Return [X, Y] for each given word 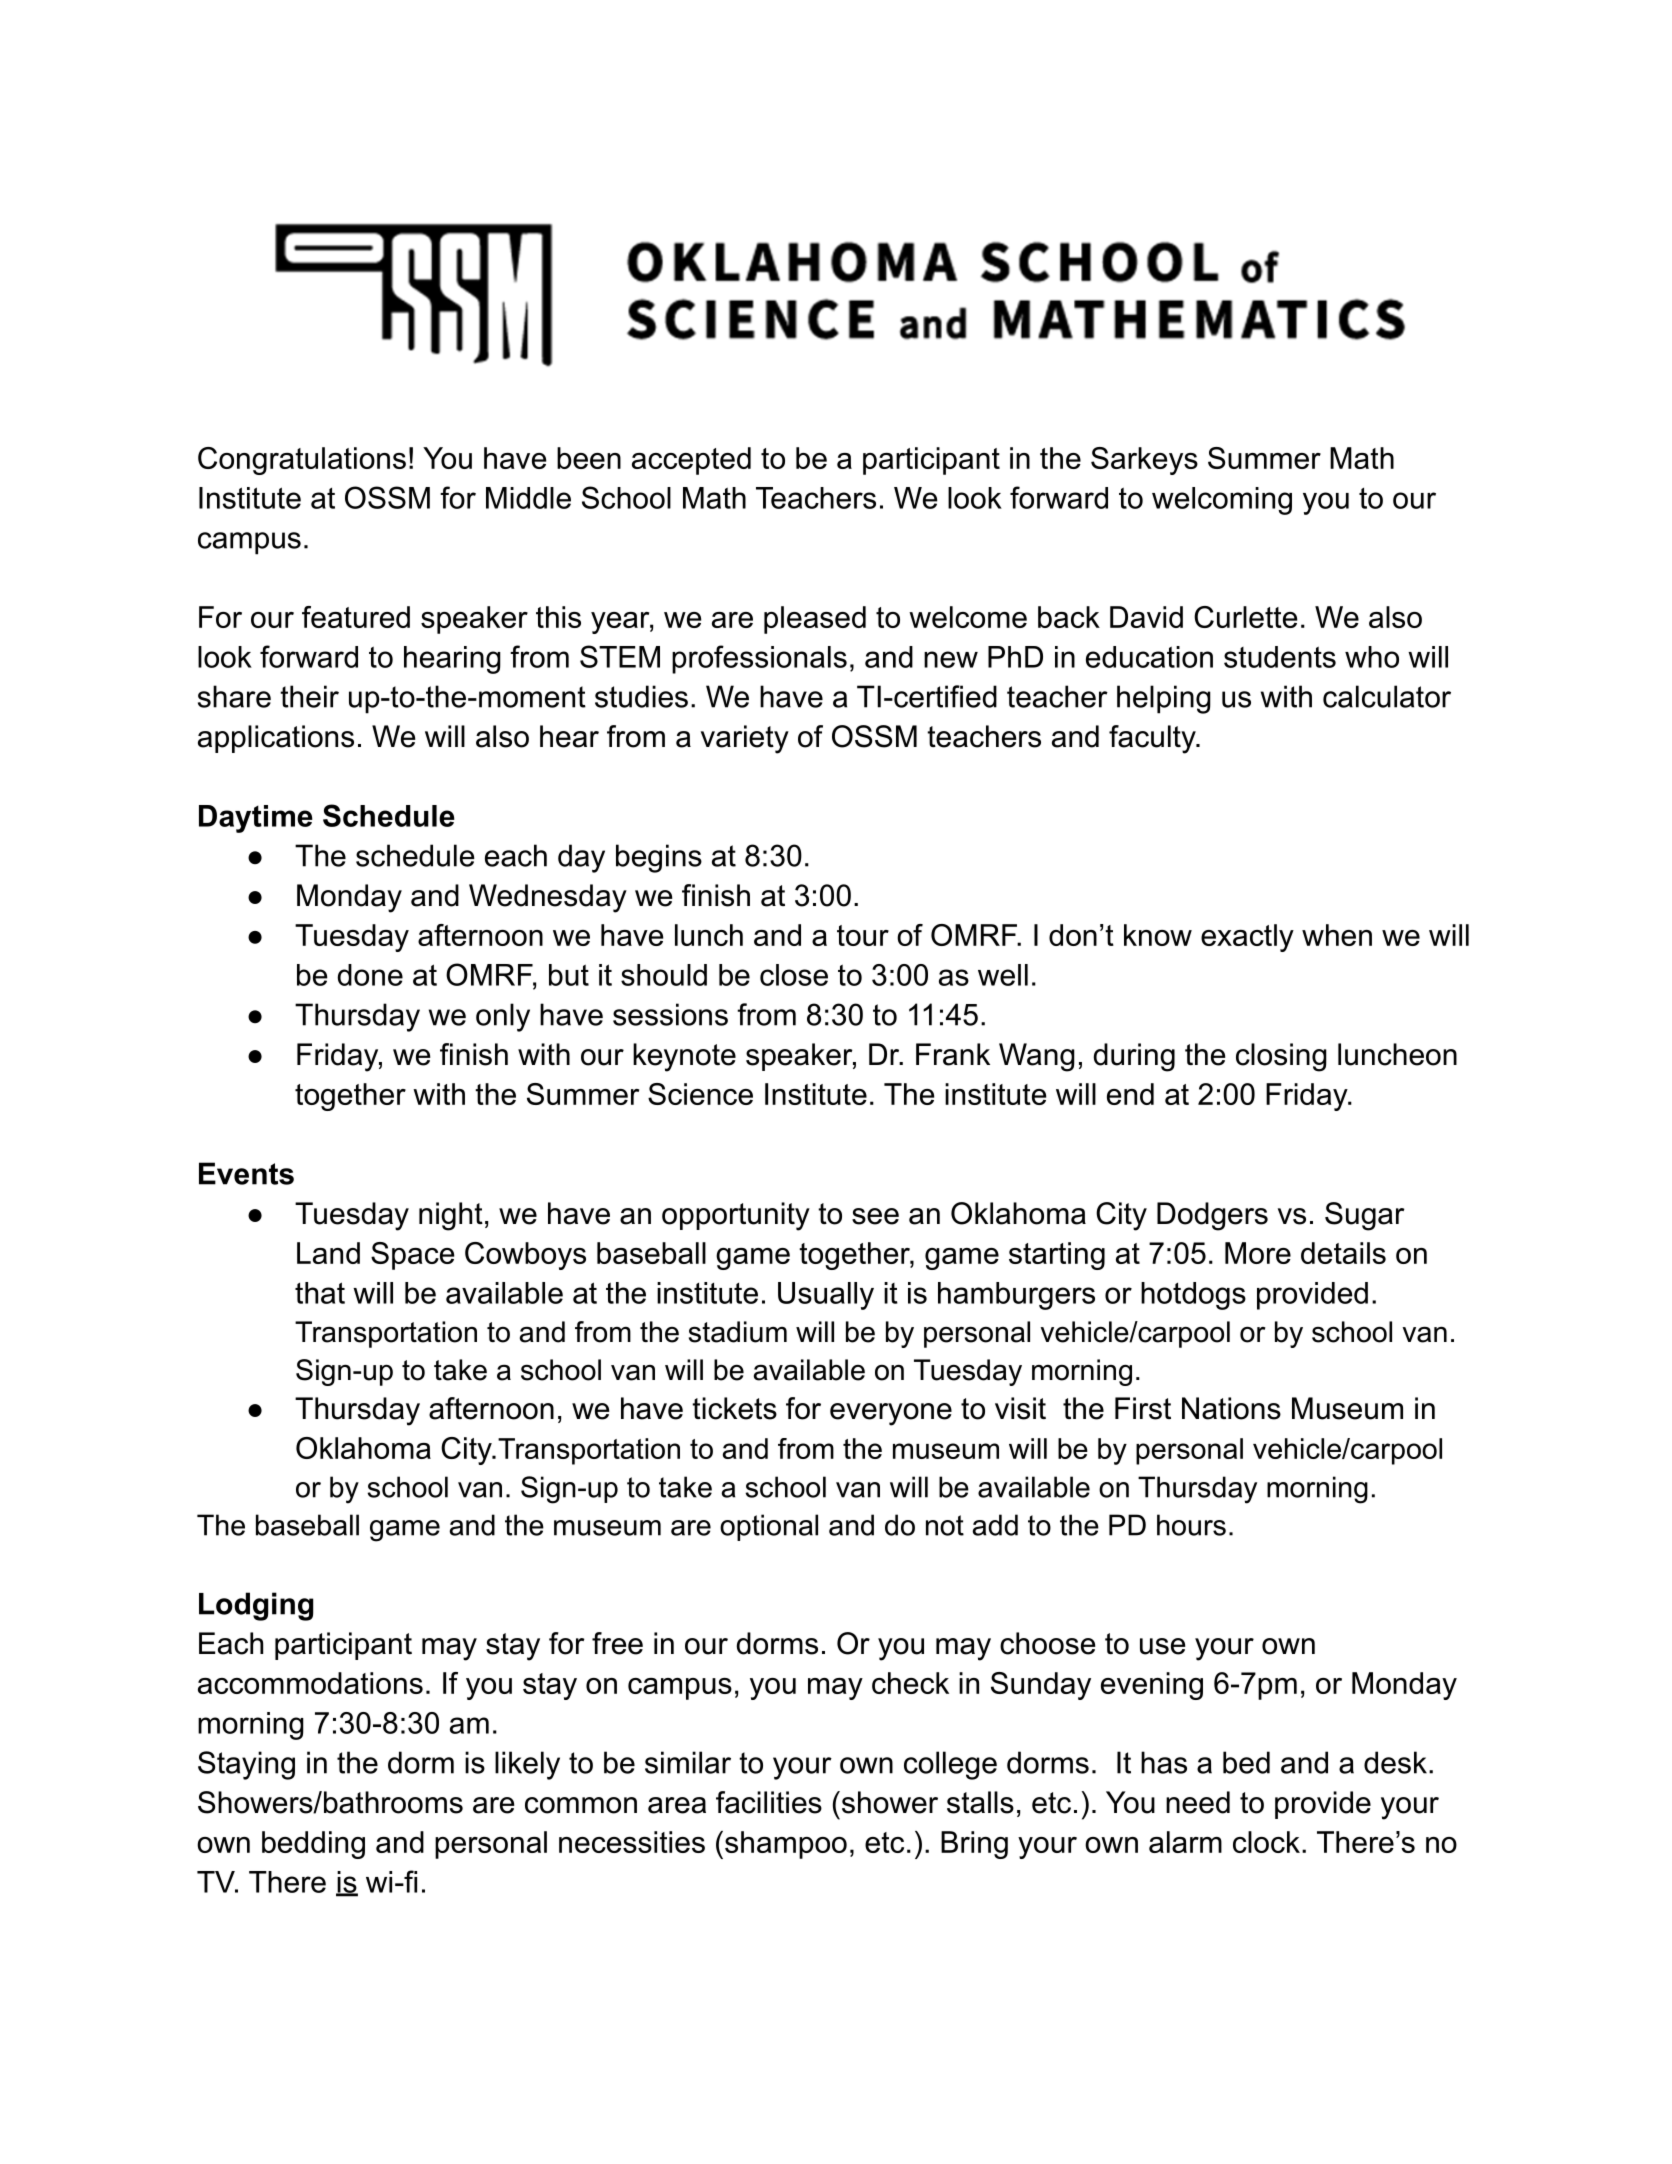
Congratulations [302, 461]
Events [246, 1173]
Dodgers [1212, 1216]
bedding [313, 1845]
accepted [691, 461]
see [875, 1216]
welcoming [1222, 501]
